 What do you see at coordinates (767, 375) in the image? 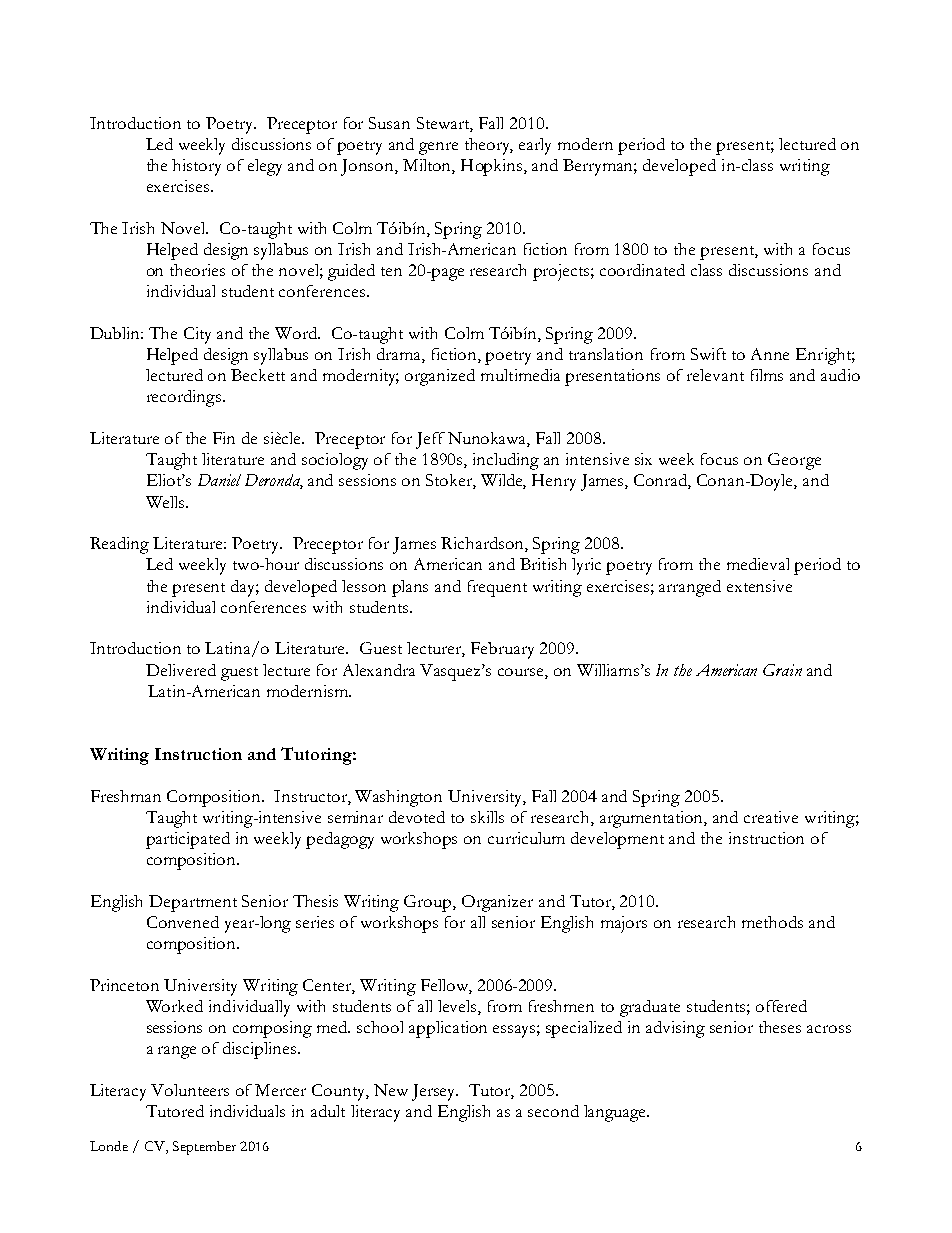
I see `films` at bounding box center [767, 375].
